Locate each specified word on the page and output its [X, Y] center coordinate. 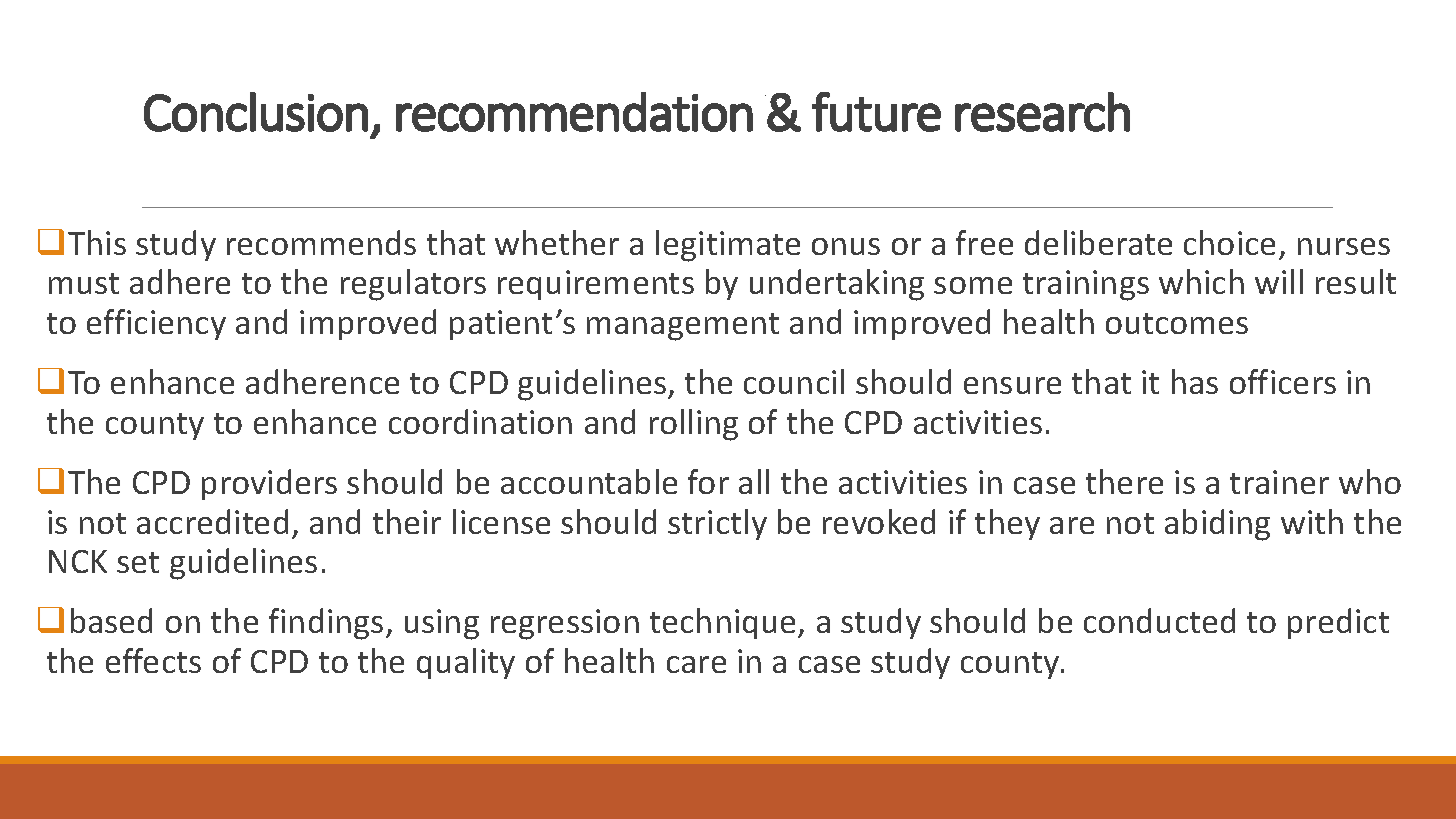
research [1042, 112]
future [876, 112]
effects [153, 660]
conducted [1159, 620]
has [1195, 381]
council [794, 381]
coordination [480, 421]
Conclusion [256, 112]
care [696, 664]
